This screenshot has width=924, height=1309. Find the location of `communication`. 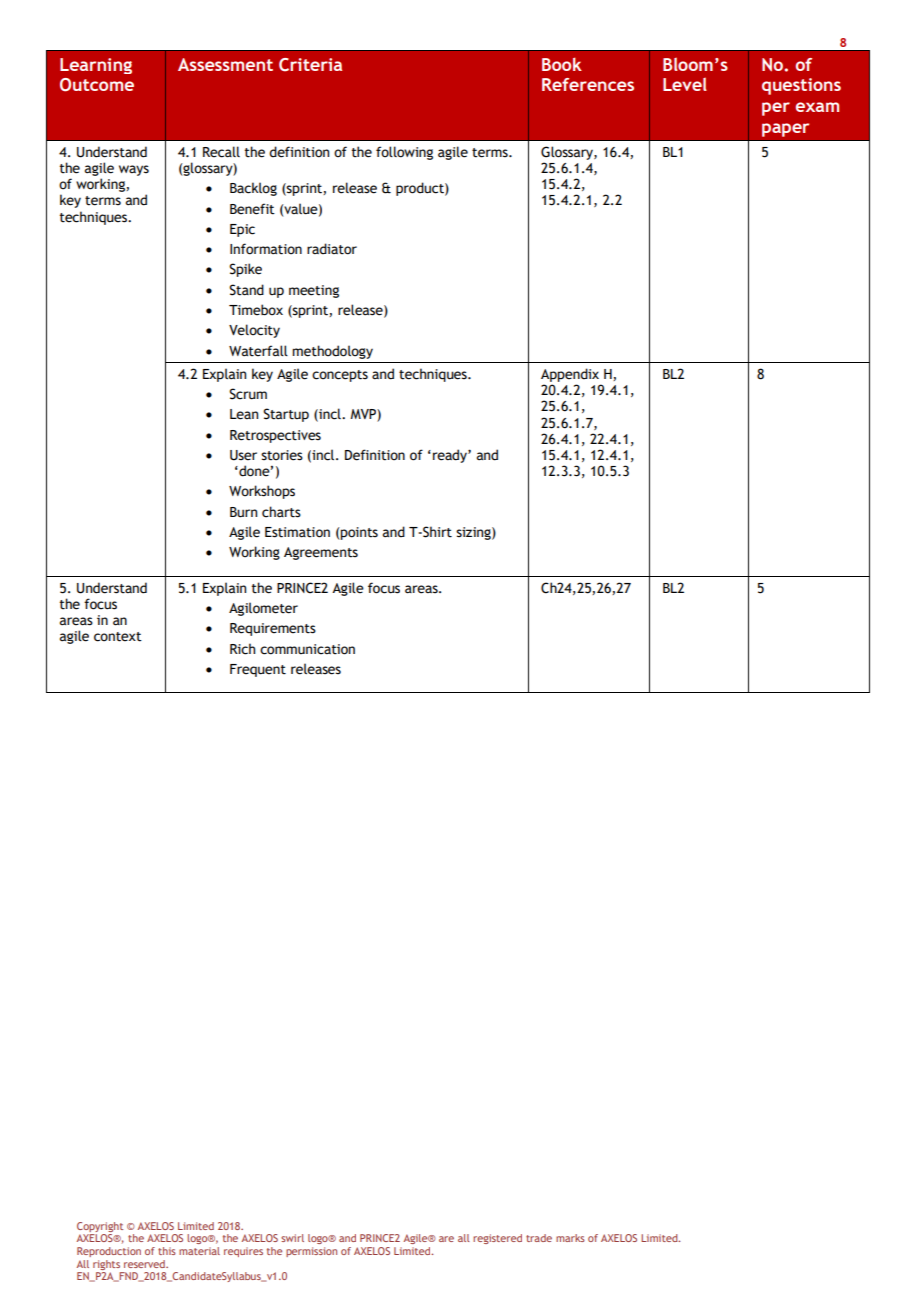

communication is located at coordinates (307, 649).
